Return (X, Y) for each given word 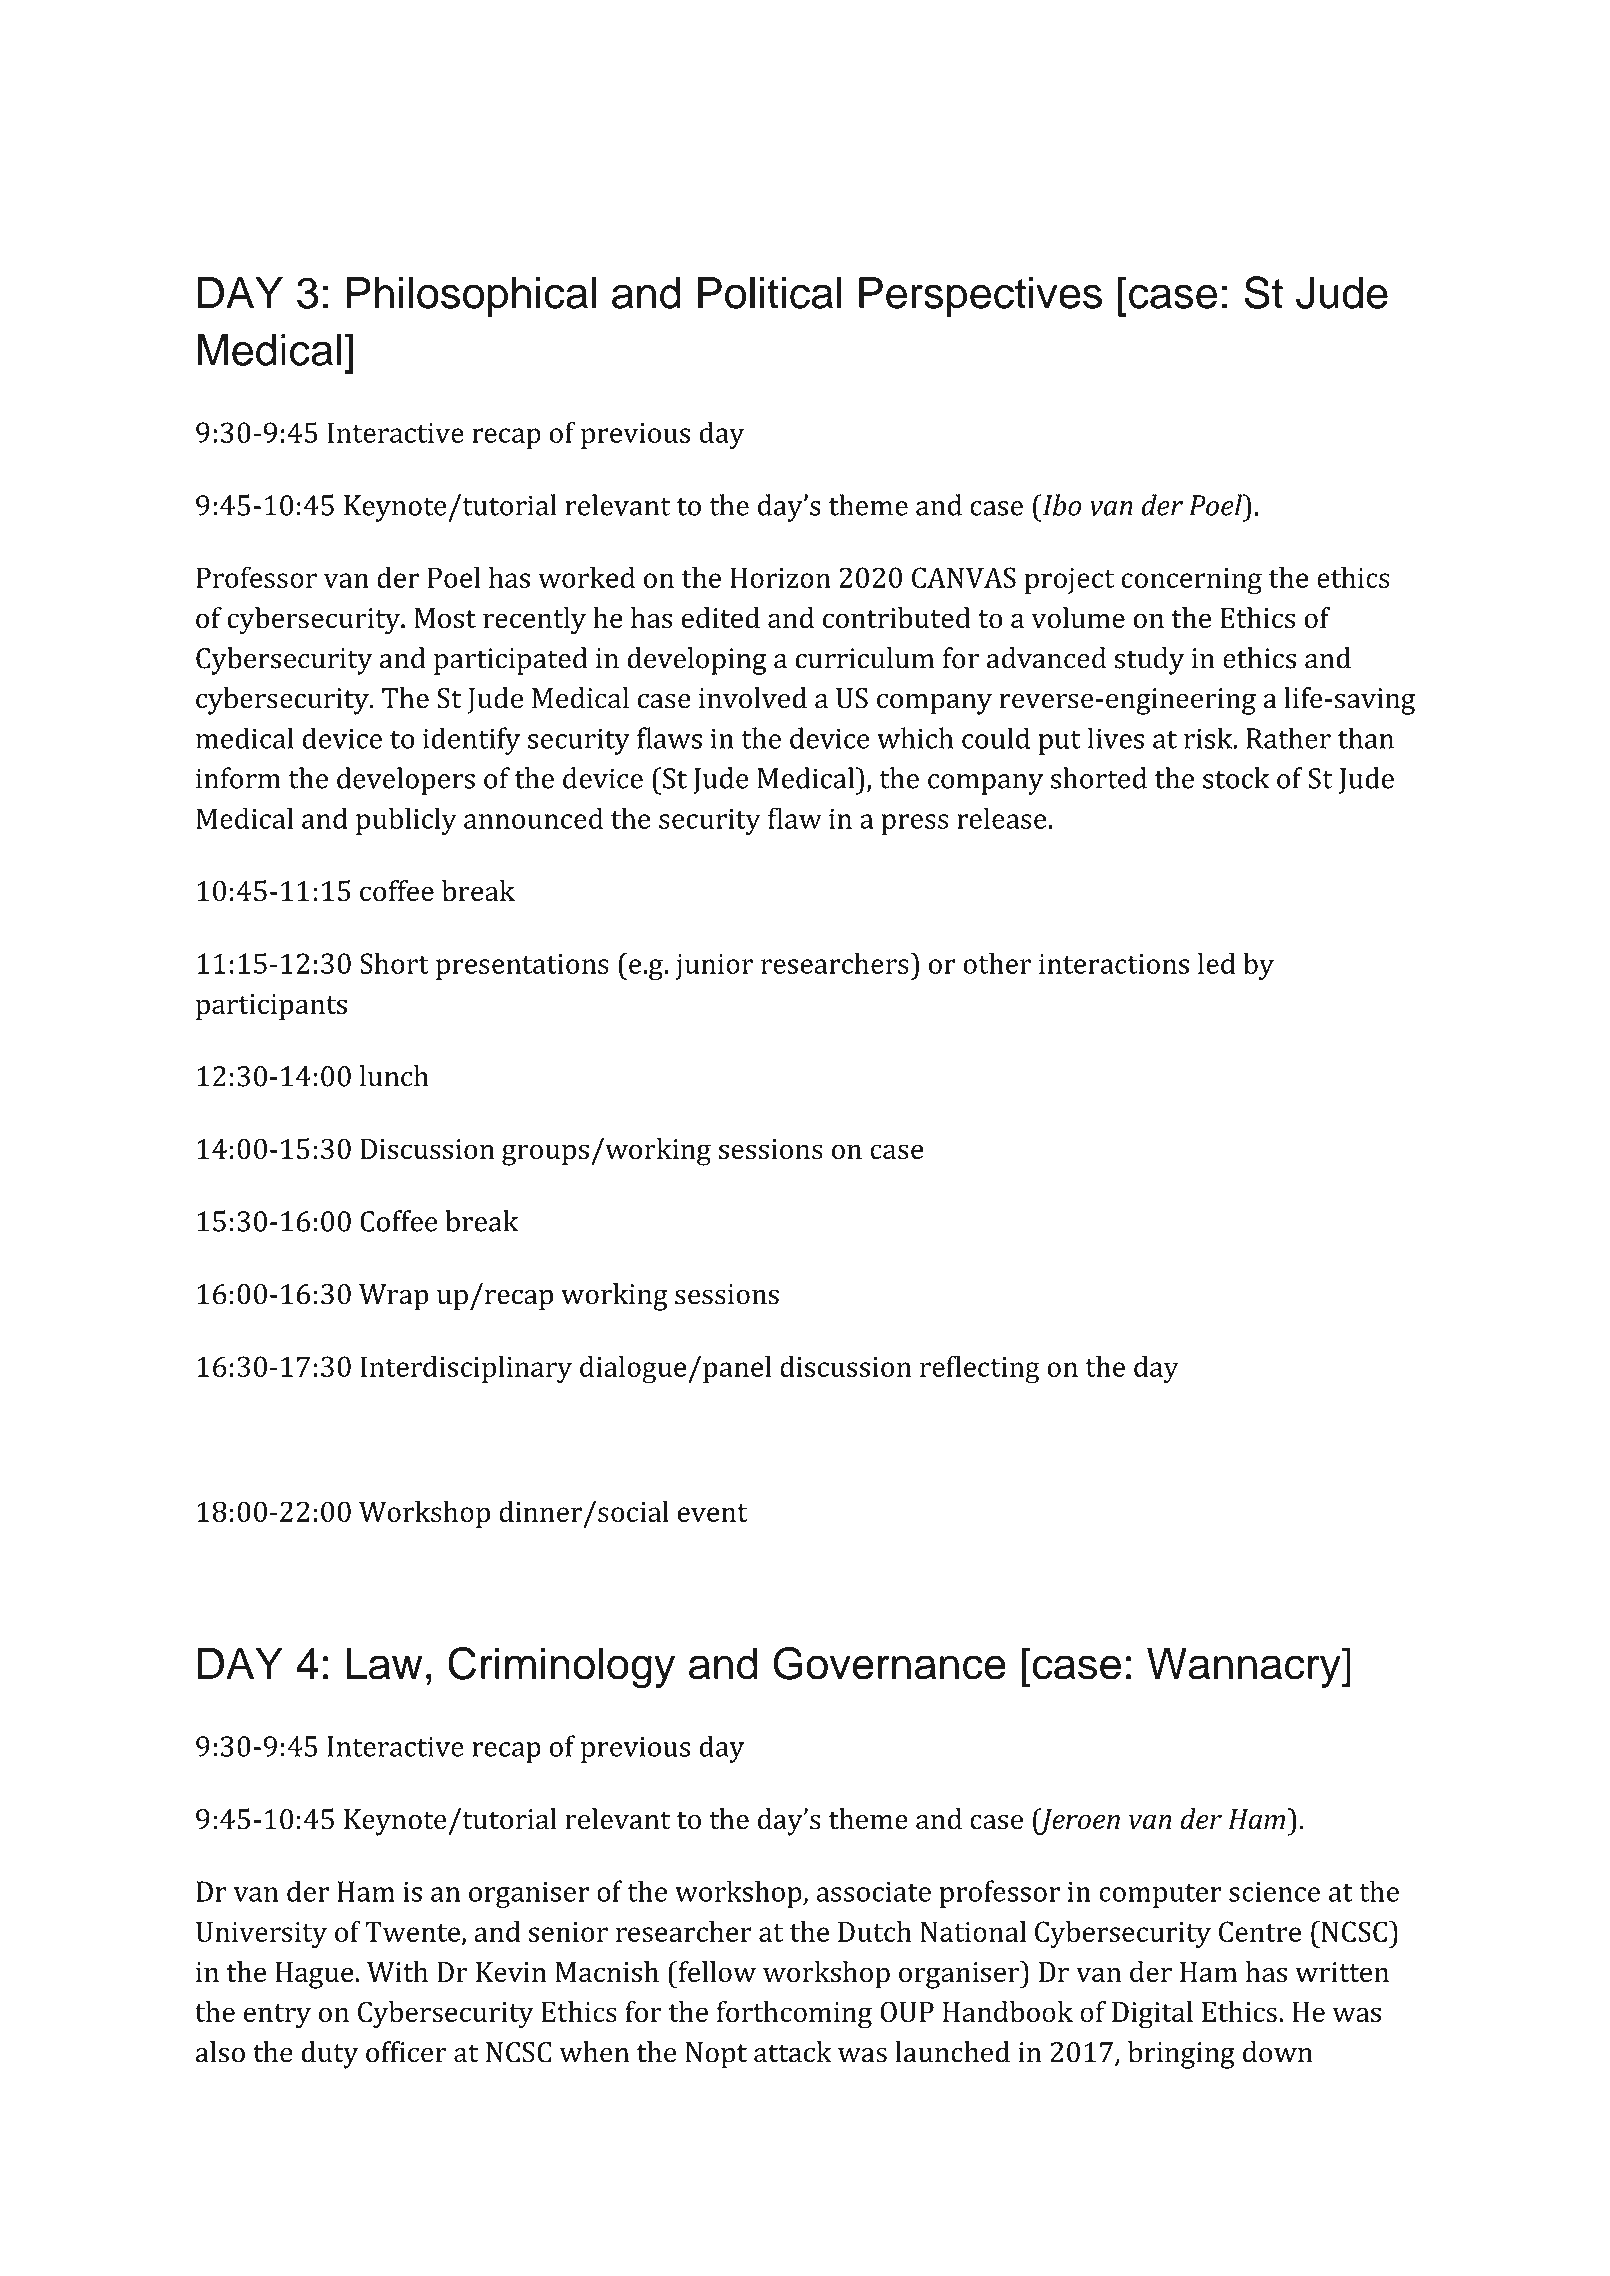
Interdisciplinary (466, 1369)
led (1216, 963)
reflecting (980, 1369)
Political (769, 293)
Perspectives (980, 297)
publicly (406, 821)
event (712, 1513)
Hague (315, 1975)
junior (714, 967)
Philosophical (471, 297)
